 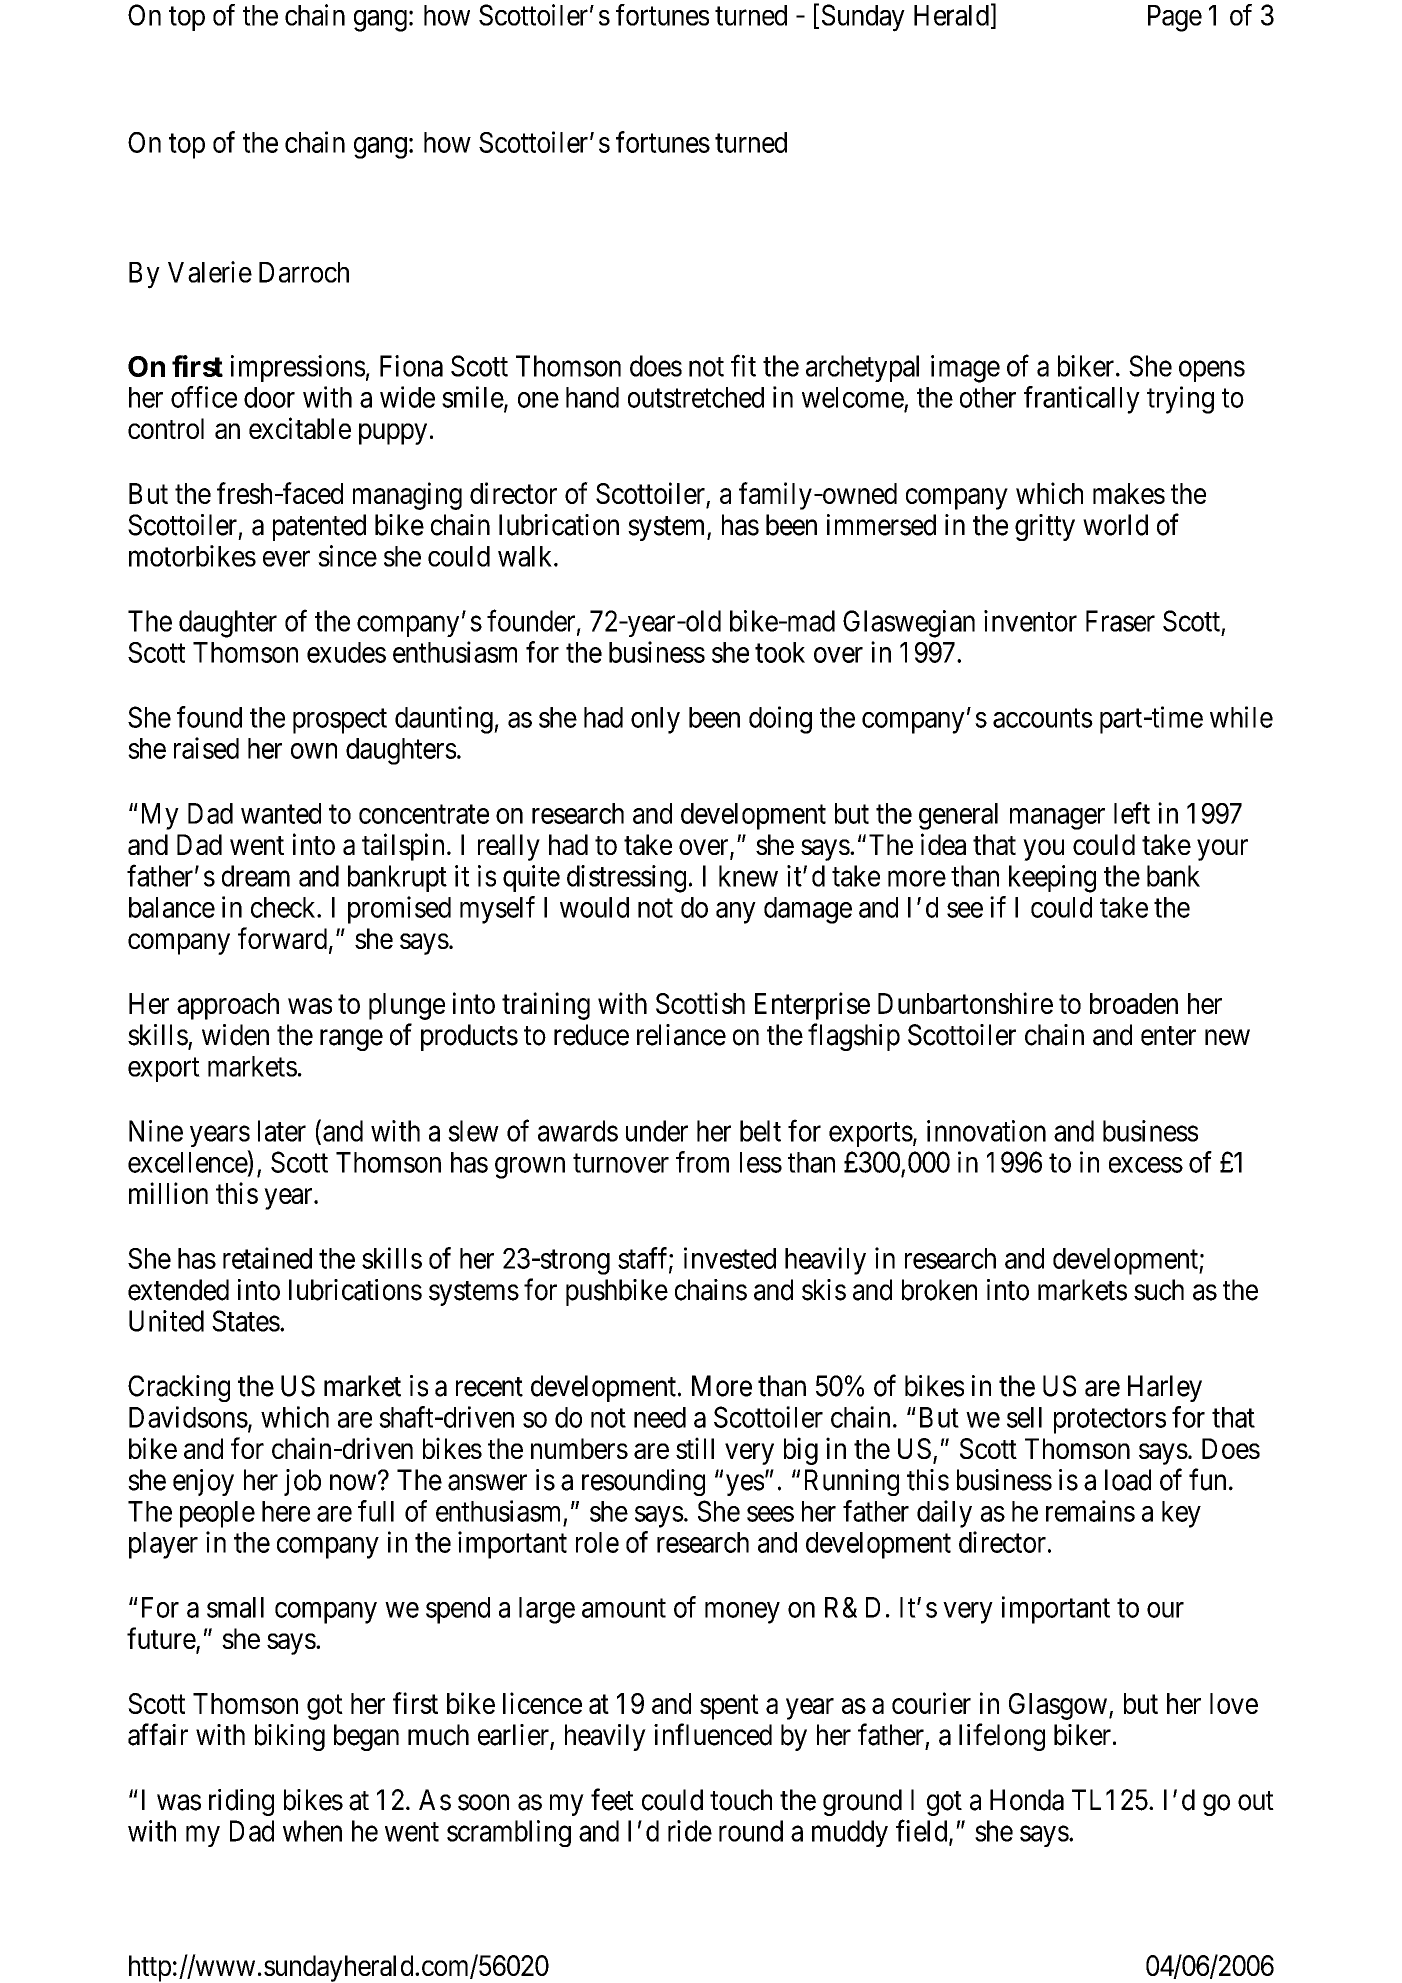 What do you see at coordinates (748, 876) in the screenshot?
I see `knew` at bounding box center [748, 876].
